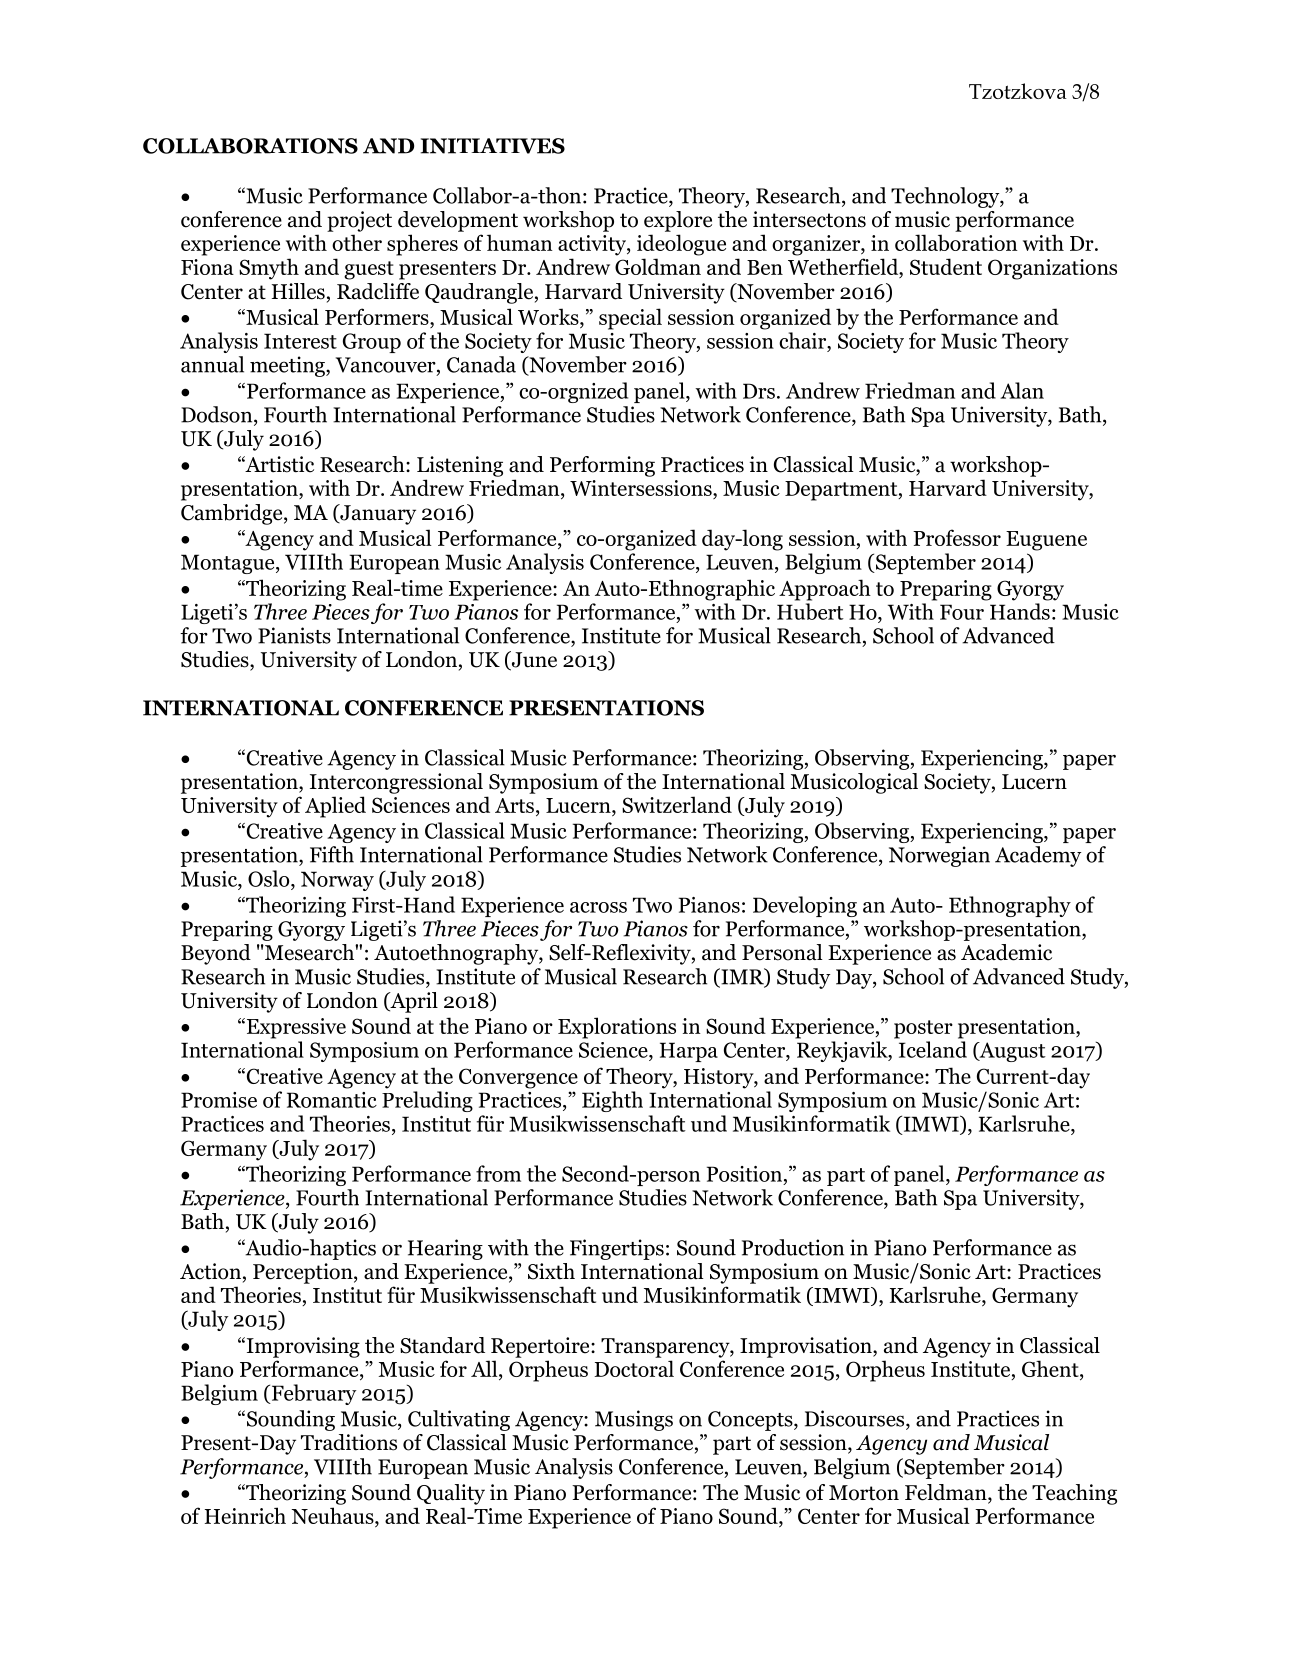 The height and width of the screenshot is (1669, 1289). Describe the element at coordinates (933, 1049) in the screenshot. I see `Iceland` at that location.
